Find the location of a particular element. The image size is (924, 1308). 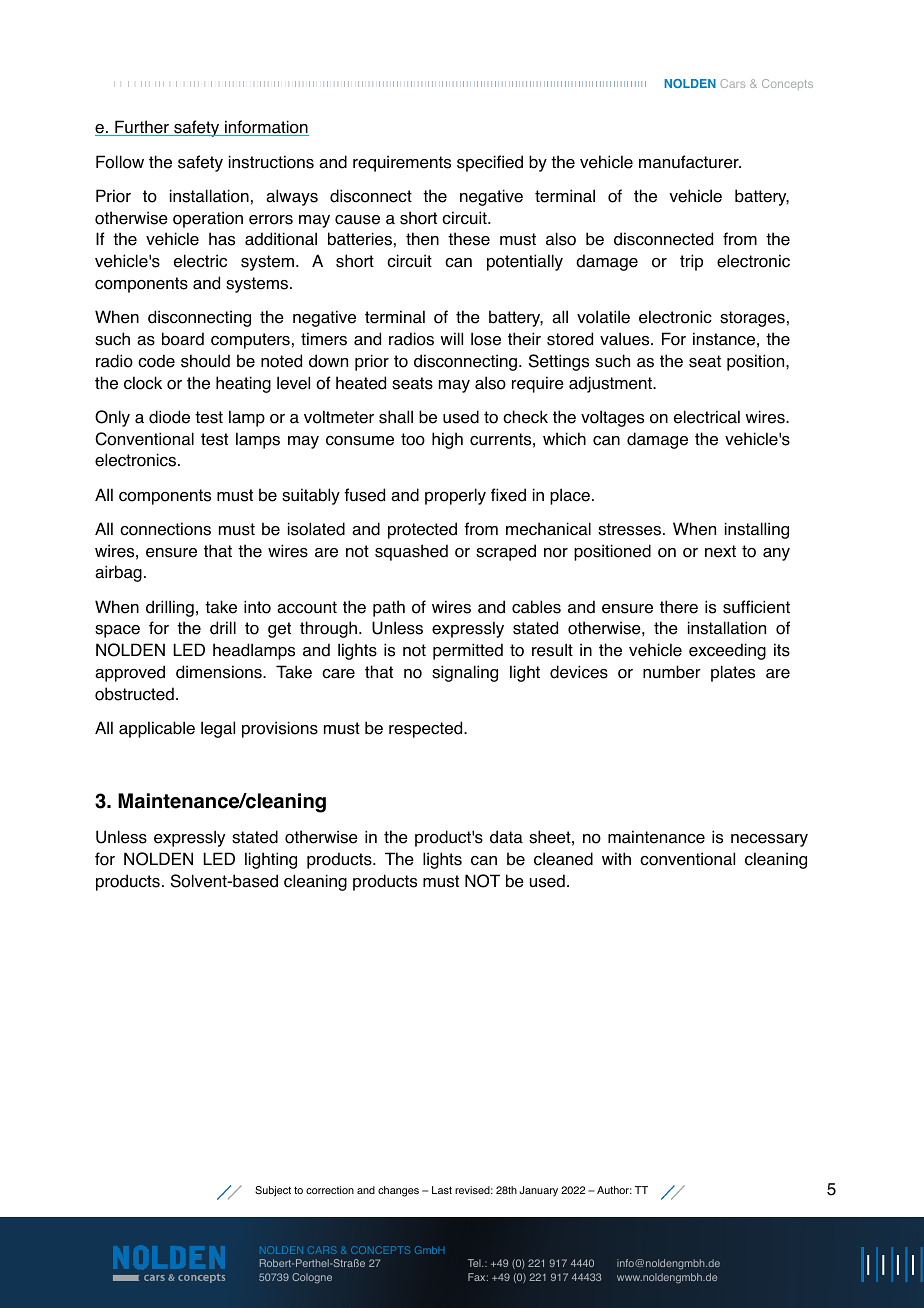

Tel is located at coordinates (475, 1263).
